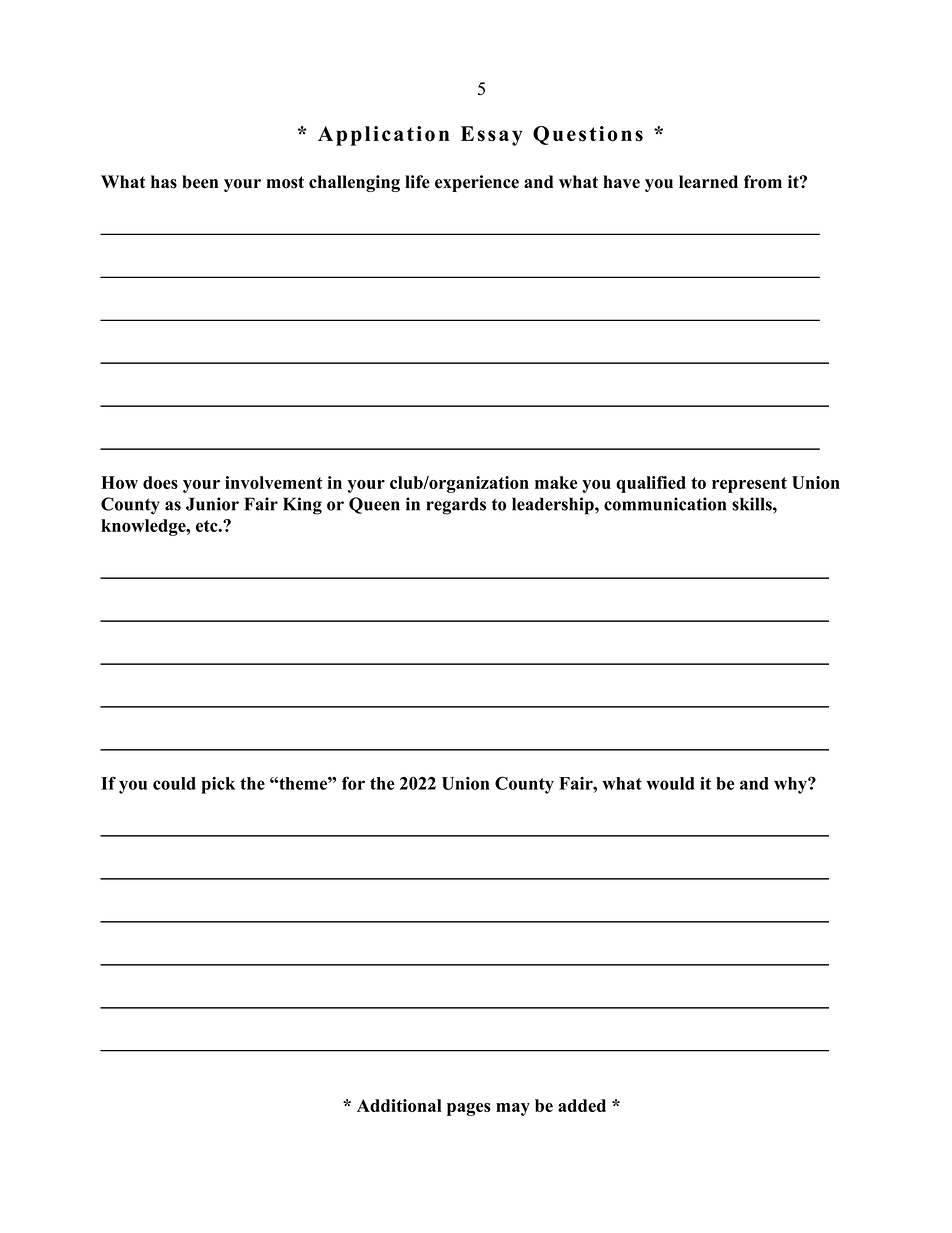 The image size is (952, 1233). Describe the element at coordinates (708, 182) in the page. I see `learned` at that location.
